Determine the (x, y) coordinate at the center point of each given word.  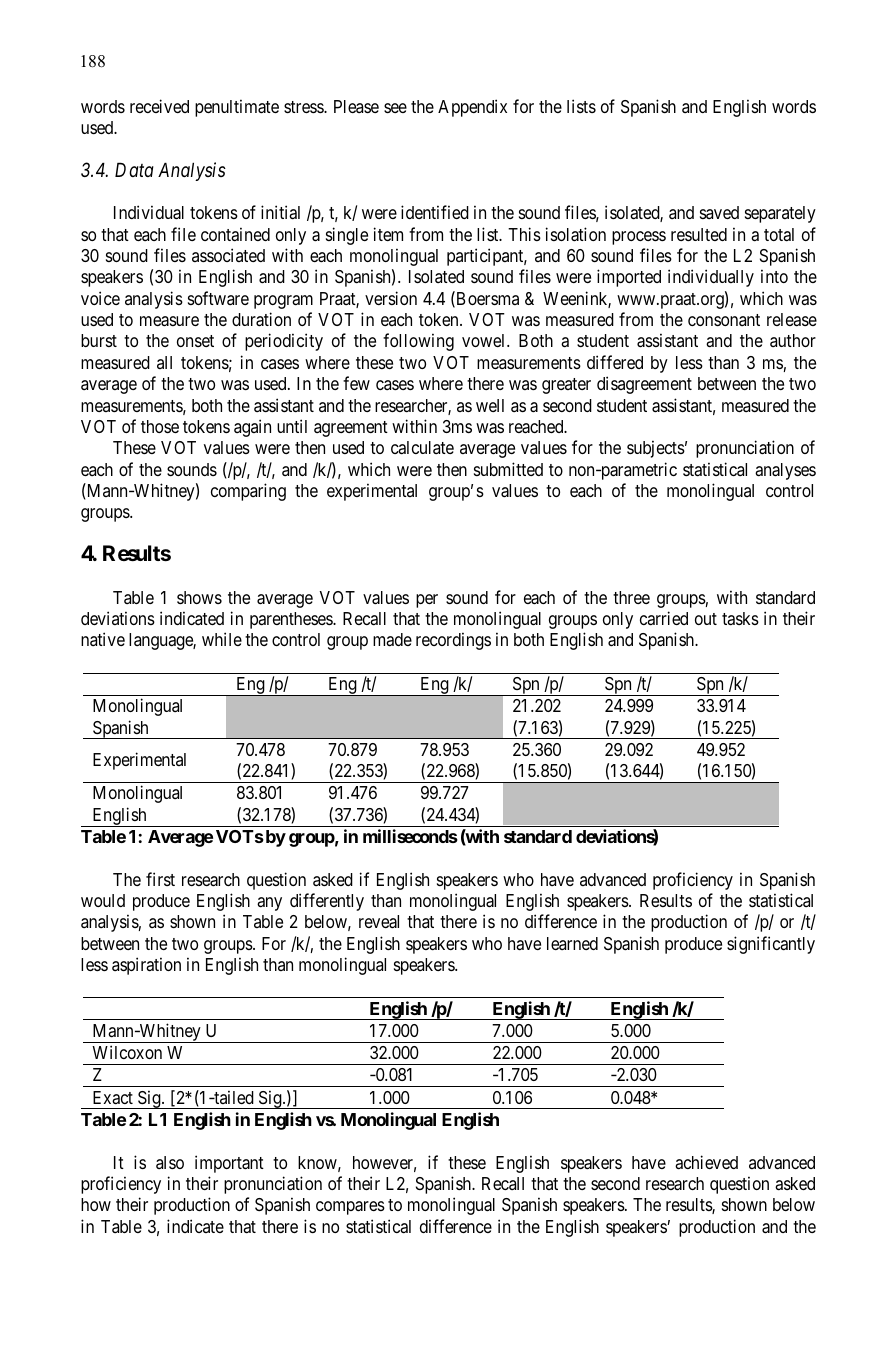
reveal (379, 922)
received (159, 106)
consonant (724, 320)
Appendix (472, 108)
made (392, 640)
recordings (453, 641)
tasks (740, 619)
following (418, 342)
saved (719, 212)
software (218, 298)
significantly (771, 945)
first (160, 879)
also (170, 1162)
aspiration (146, 966)
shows (199, 597)
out (706, 619)
